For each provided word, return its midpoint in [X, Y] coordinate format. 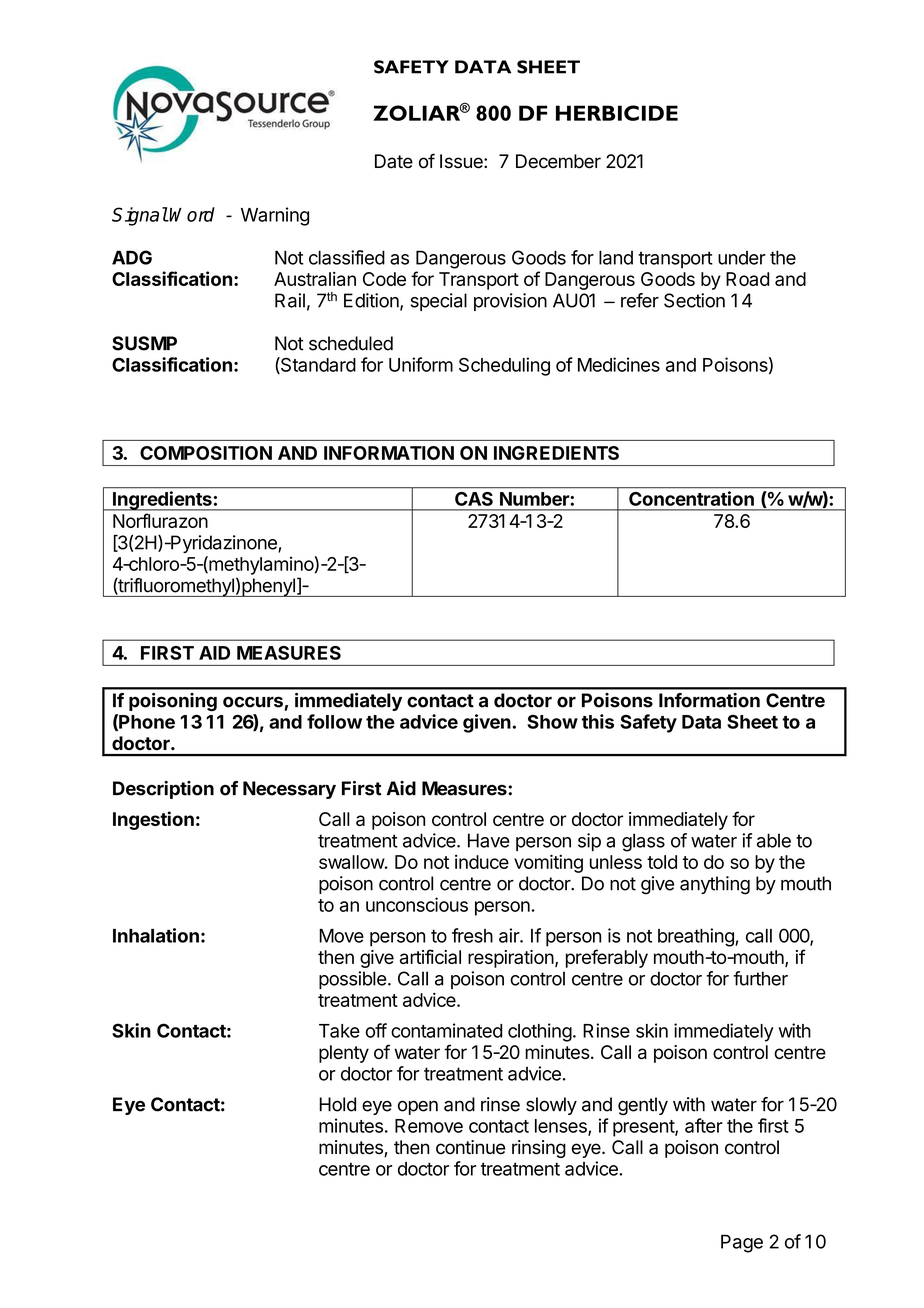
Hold [337, 1104]
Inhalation [156, 935]
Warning [275, 216]
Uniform [421, 364]
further [760, 978]
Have [489, 840]
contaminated [446, 1030]
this [598, 721]
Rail [290, 300]
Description [163, 790]
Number [534, 499]
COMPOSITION [206, 453]
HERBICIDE [617, 113]
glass [643, 842]
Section [694, 300]
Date [394, 161]
